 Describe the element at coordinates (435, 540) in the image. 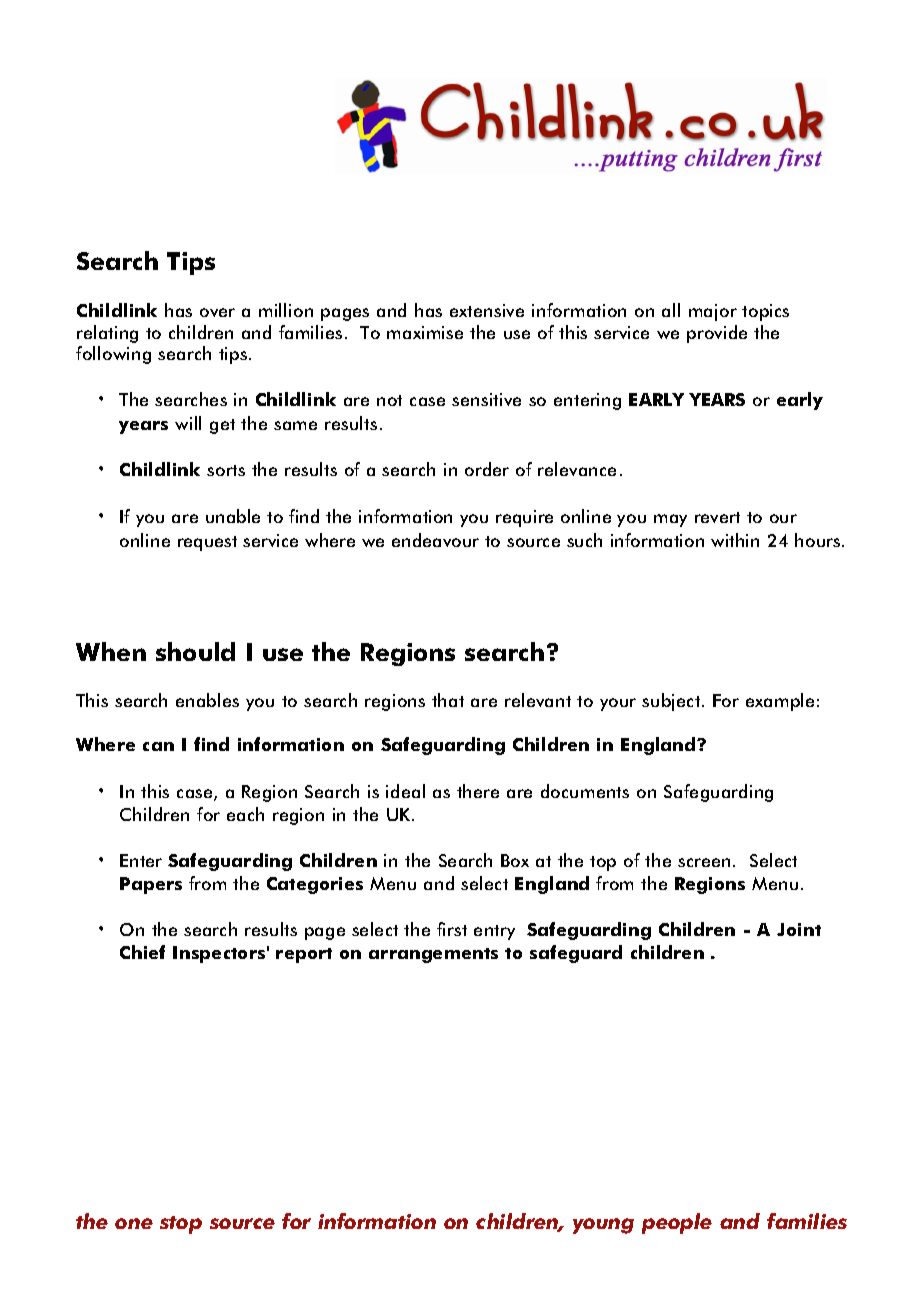

I see `endeavour` at that location.
